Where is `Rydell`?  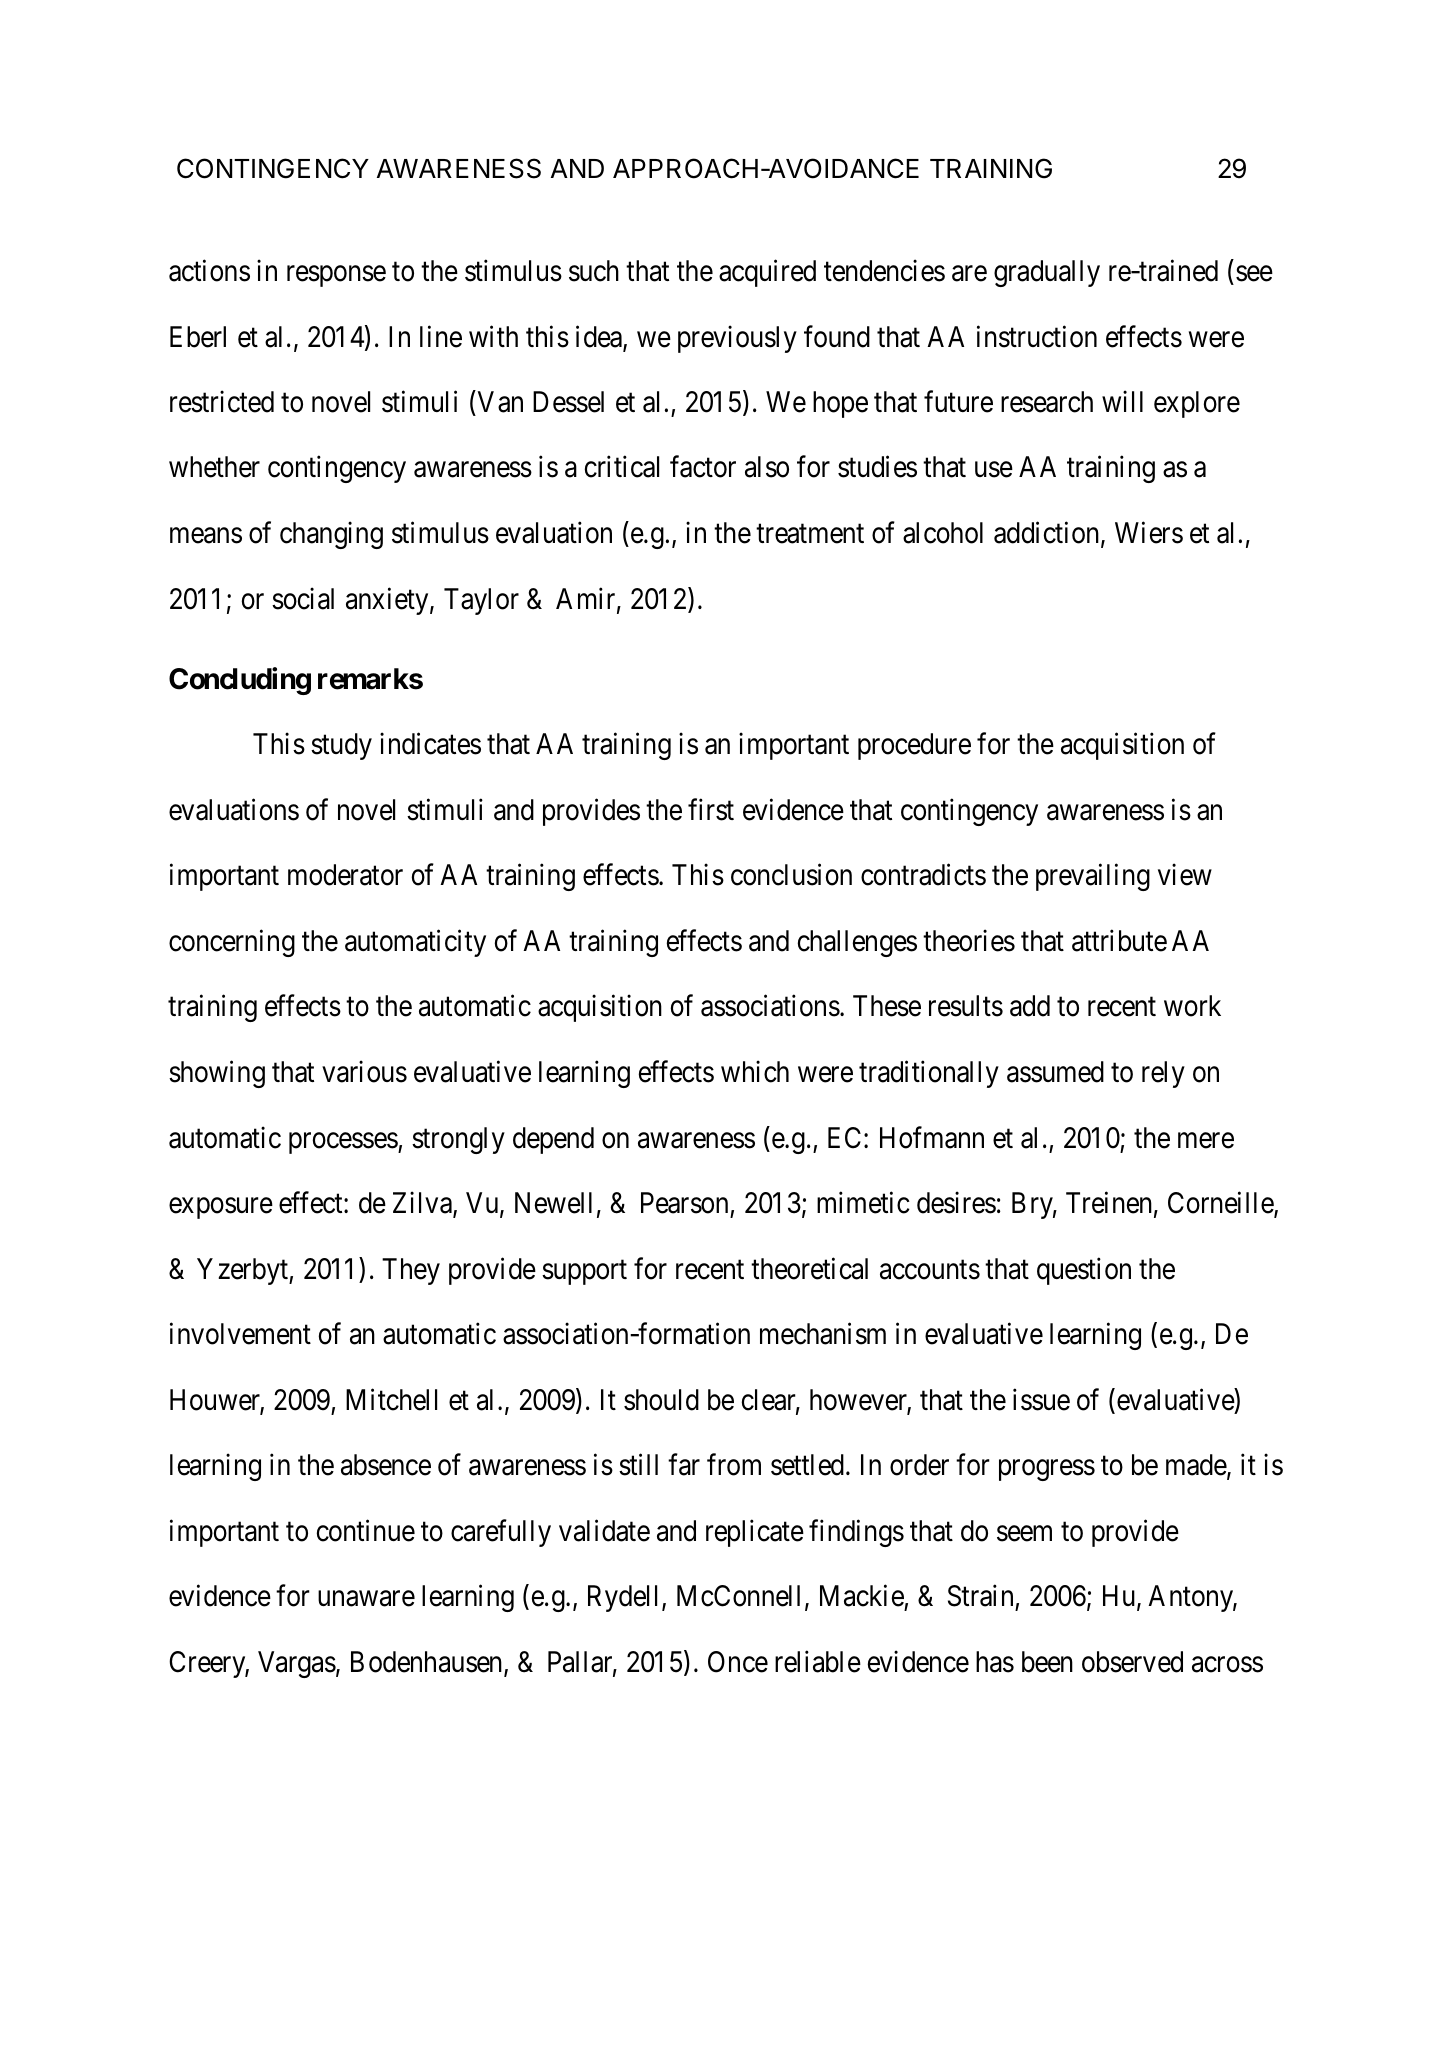 Rydell is located at coordinates (625, 1598).
